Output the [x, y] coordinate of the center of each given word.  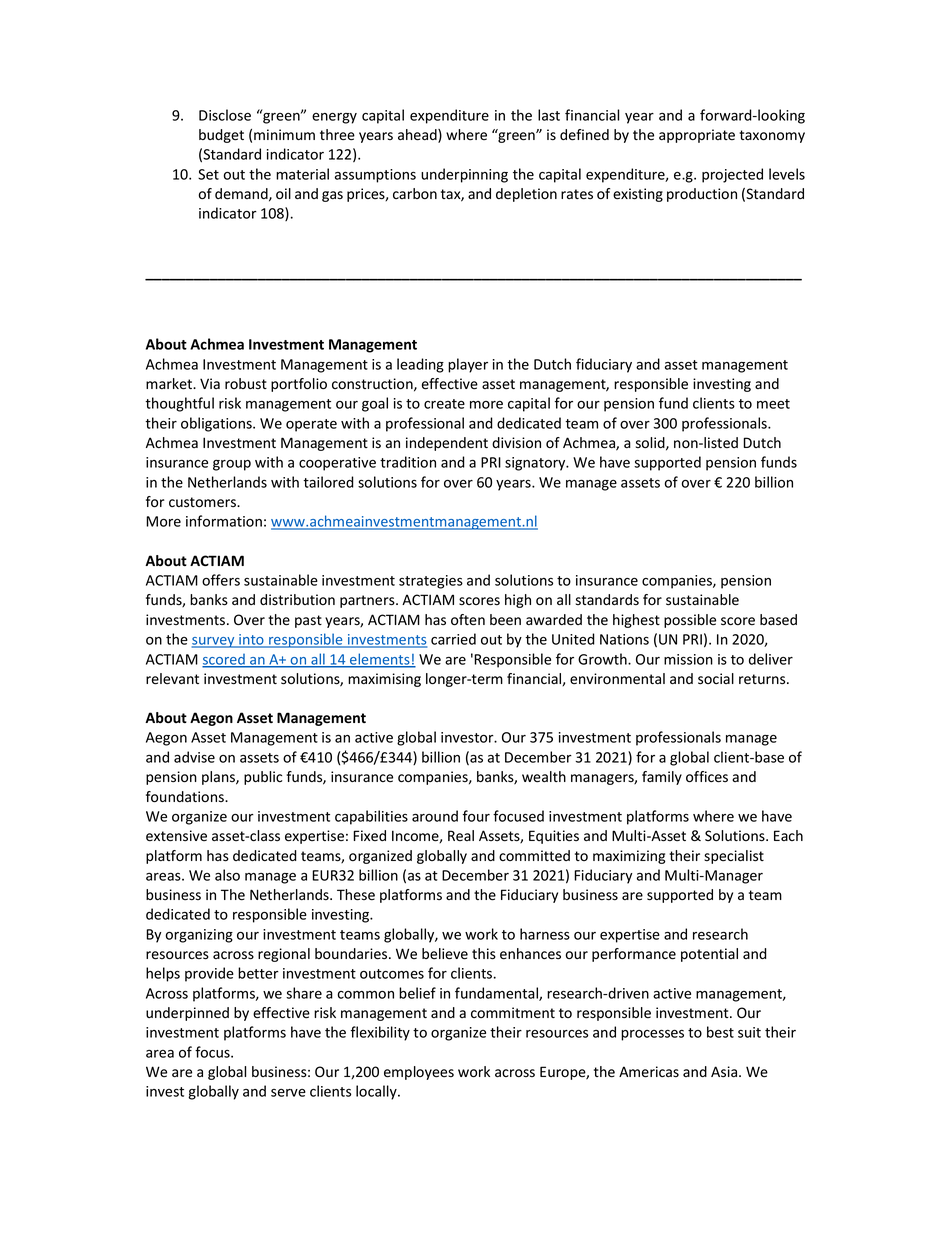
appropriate [697, 136]
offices [707, 777]
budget [221, 136]
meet [773, 404]
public [263, 778]
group [232, 465]
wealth [544, 777]
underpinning [464, 175]
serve [288, 1093]
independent [447, 444]
